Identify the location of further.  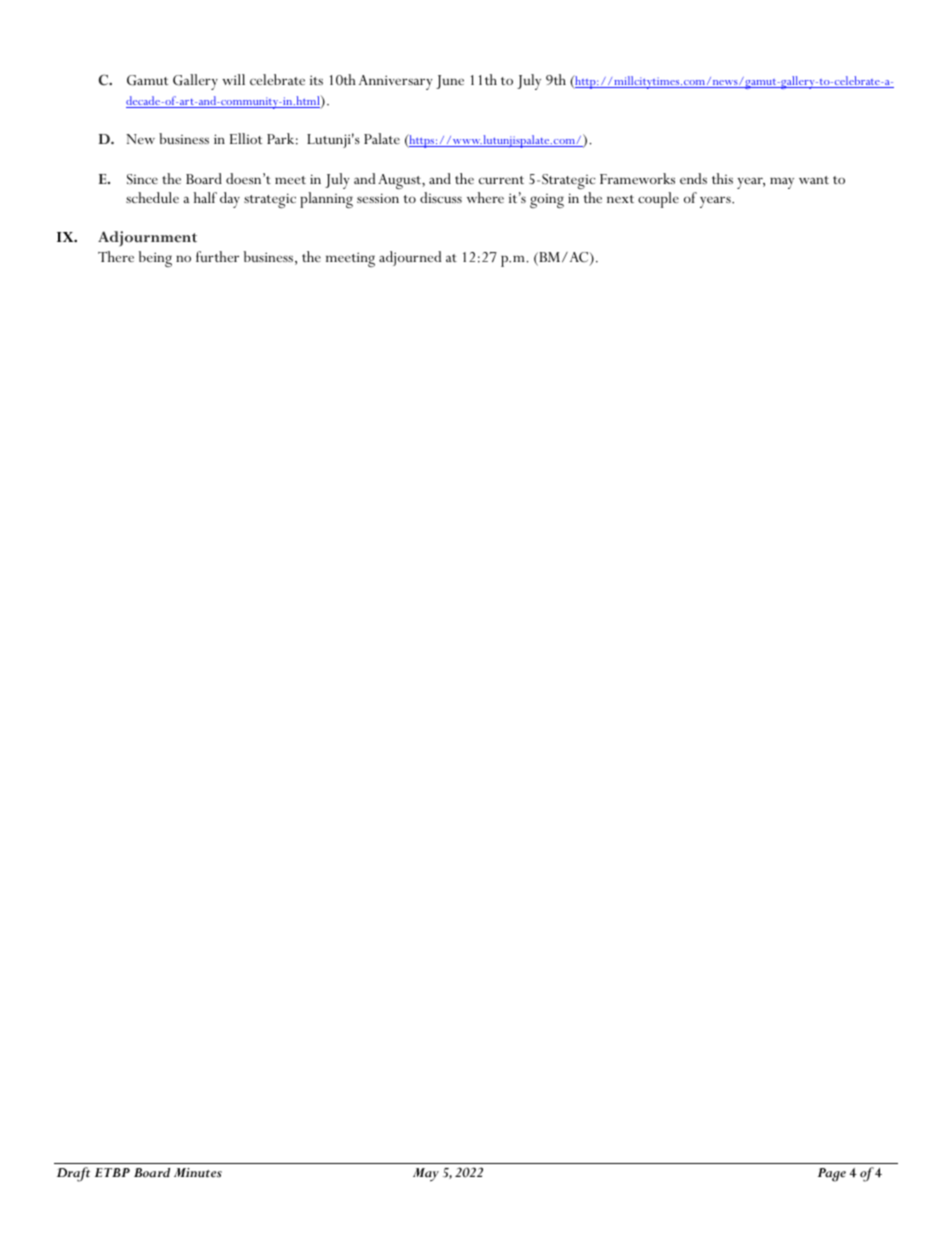
(217, 256).
